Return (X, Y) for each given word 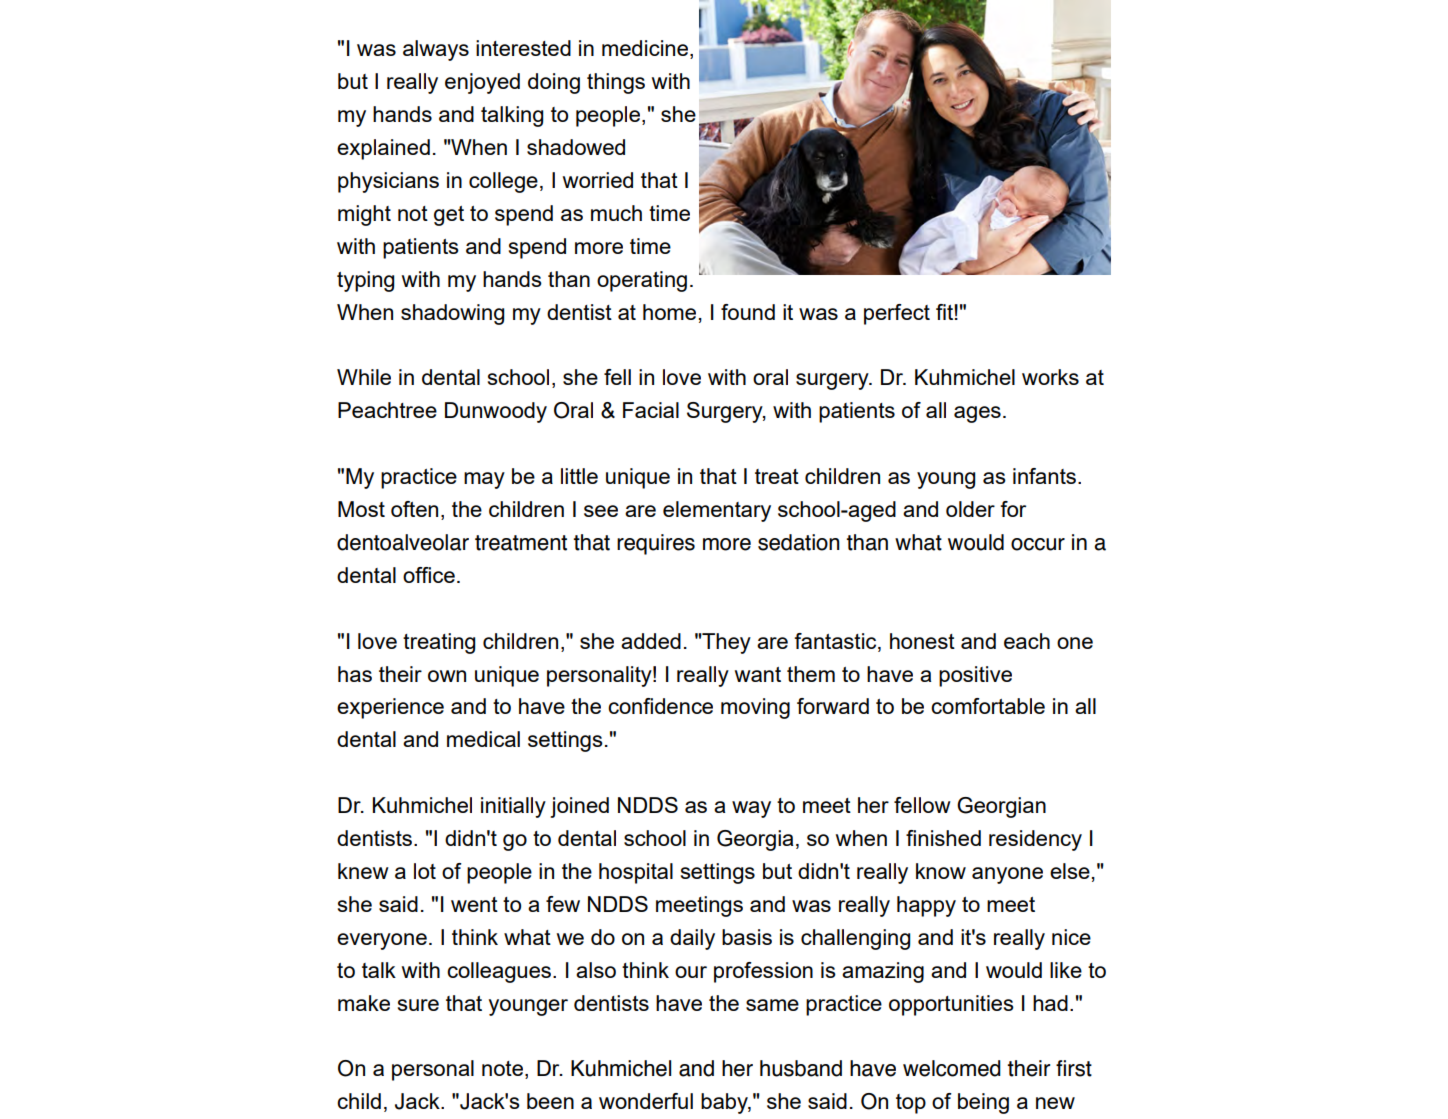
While (364, 377)
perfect (897, 314)
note (502, 1068)
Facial (651, 410)
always (436, 50)
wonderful (646, 1101)
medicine (646, 49)
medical (483, 739)
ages (977, 414)
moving (755, 708)
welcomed (952, 1068)
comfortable (988, 706)
